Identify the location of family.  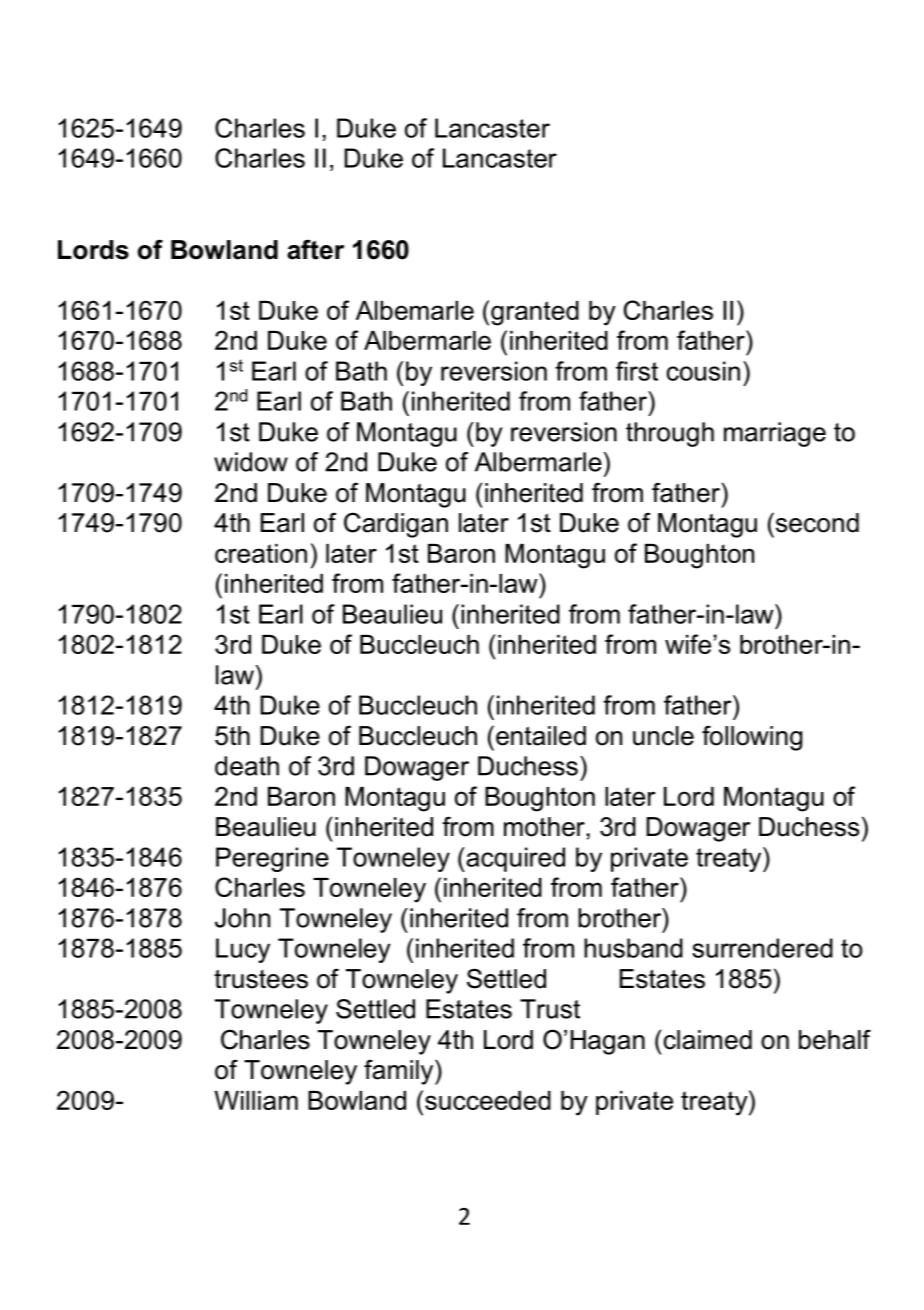
(400, 1072).
